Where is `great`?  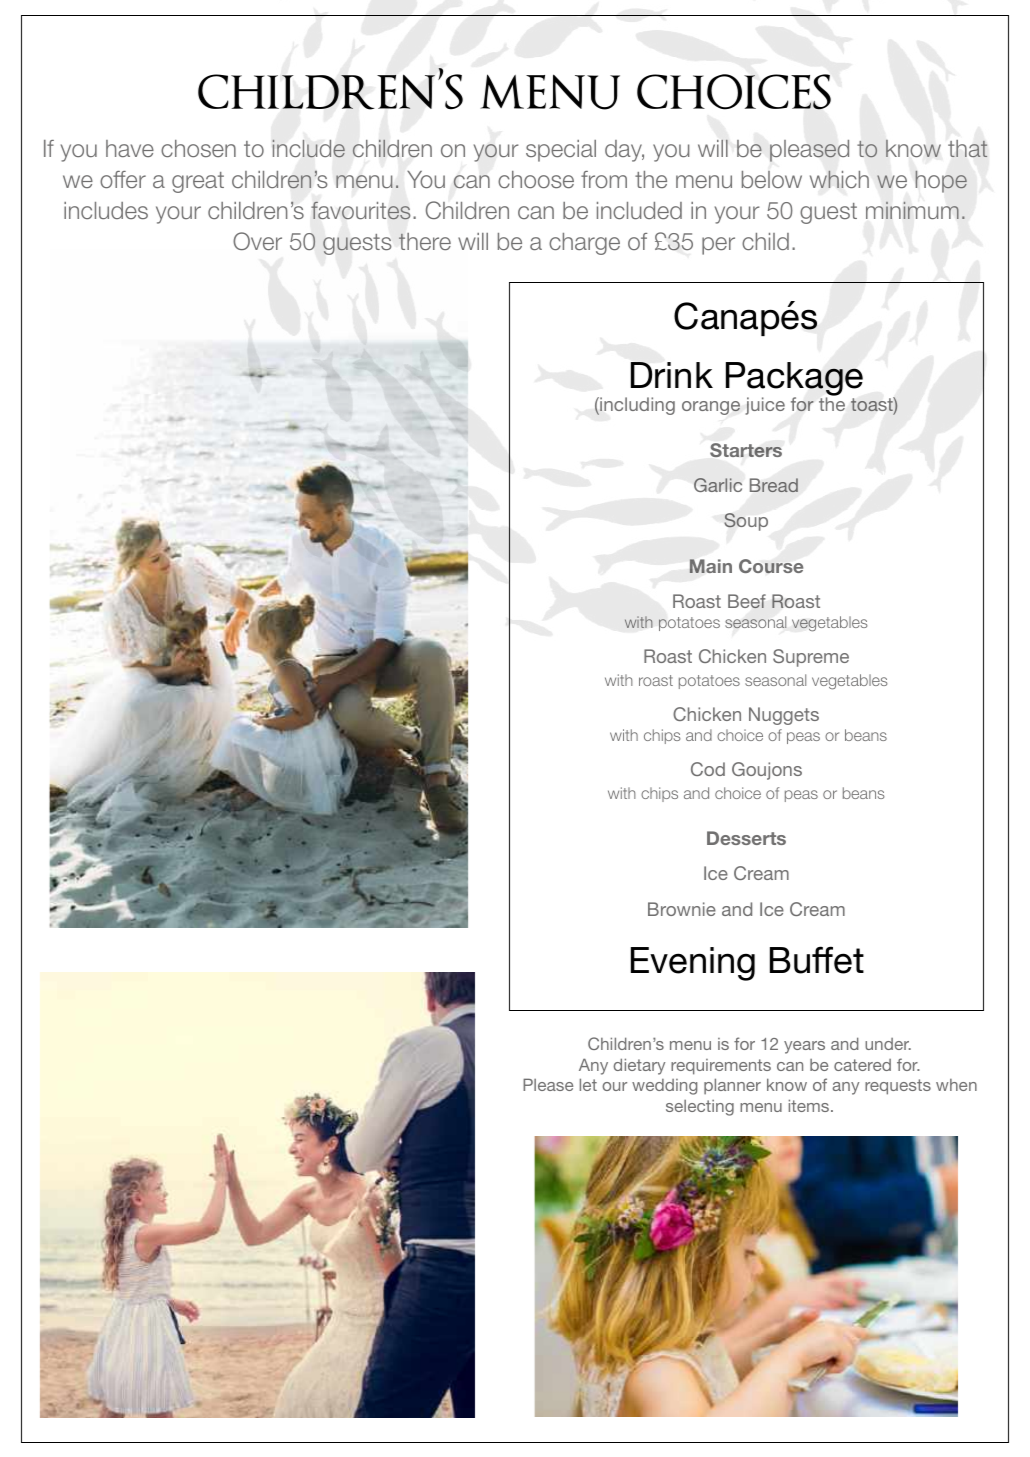
great is located at coordinates (198, 182).
